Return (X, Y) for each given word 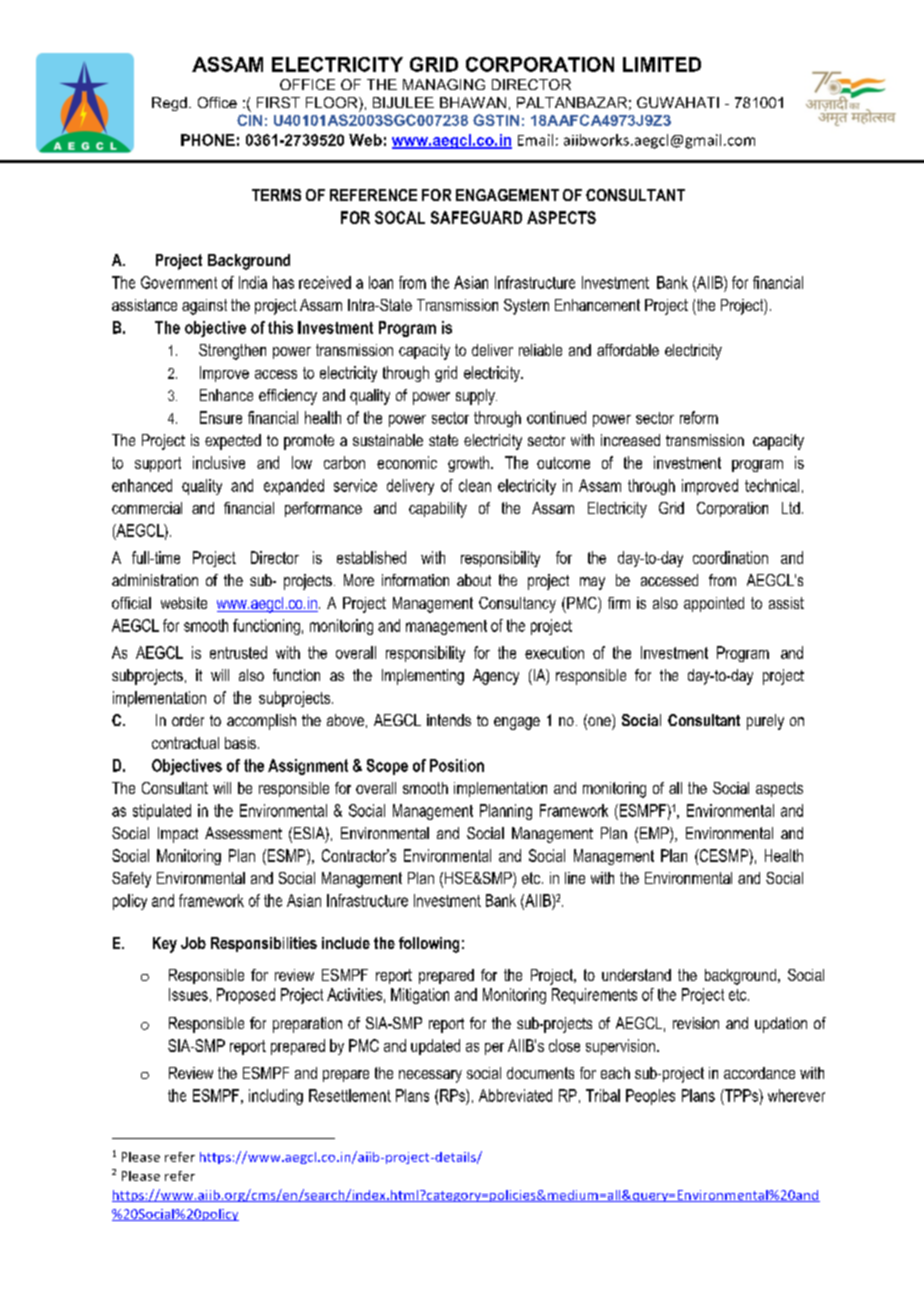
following (429, 945)
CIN (249, 120)
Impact (178, 835)
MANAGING (444, 84)
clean (475, 485)
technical (772, 485)
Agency (496, 677)
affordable (628, 350)
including (276, 1097)
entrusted (238, 652)
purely (765, 722)
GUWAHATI (678, 102)
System (526, 307)
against (204, 307)
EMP (655, 834)
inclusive (219, 462)
